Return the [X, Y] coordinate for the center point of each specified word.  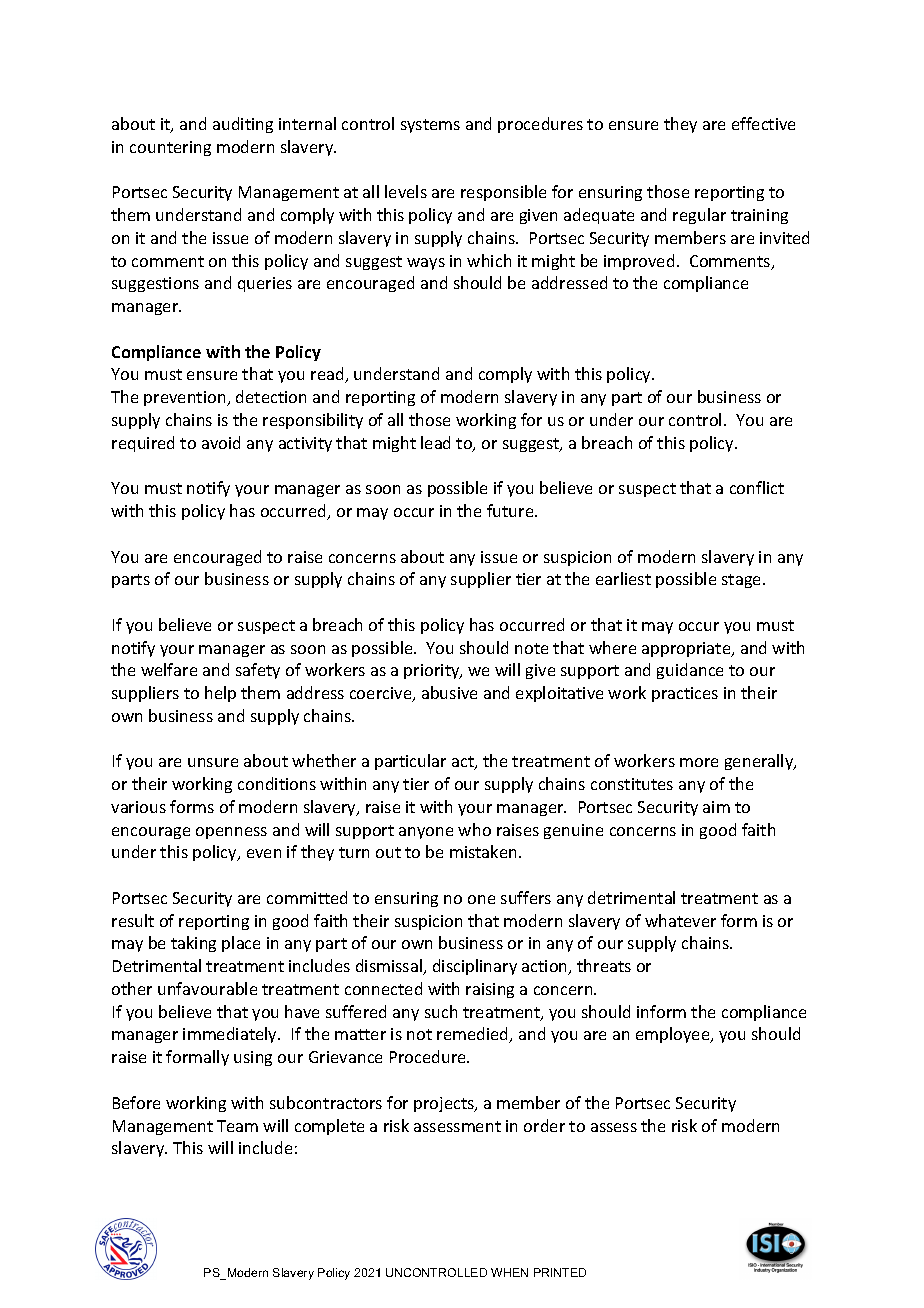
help [220, 694]
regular [699, 216]
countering [170, 148]
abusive [449, 692]
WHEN [509, 1272]
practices [685, 694]
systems [430, 126]
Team [237, 1126]
